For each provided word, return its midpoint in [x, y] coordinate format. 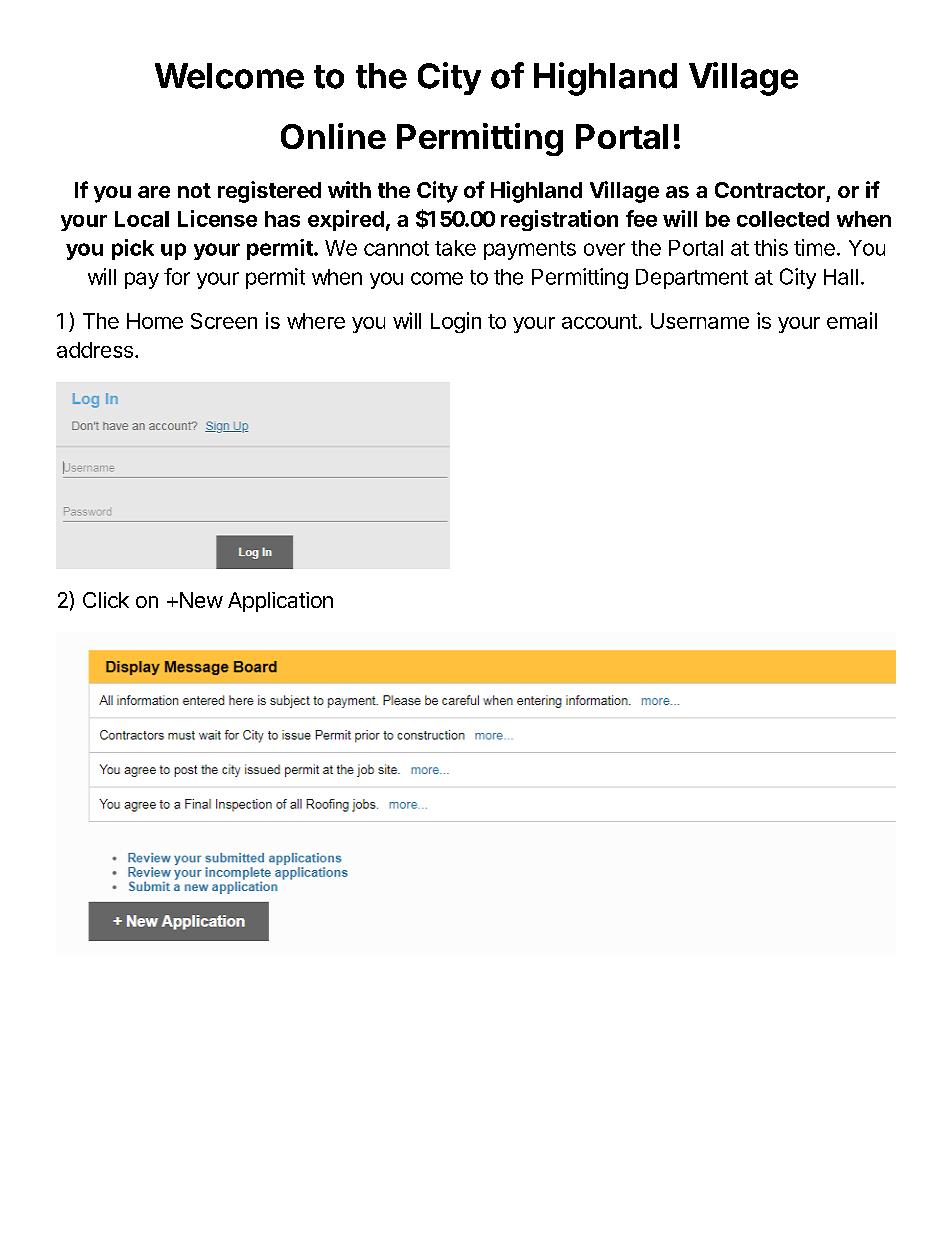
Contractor [770, 190]
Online [333, 136]
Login [456, 322]
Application [280, 602]
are [154, 192]
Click [106, 600]
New [200, 600]
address [95, 350]
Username [700, 321]
